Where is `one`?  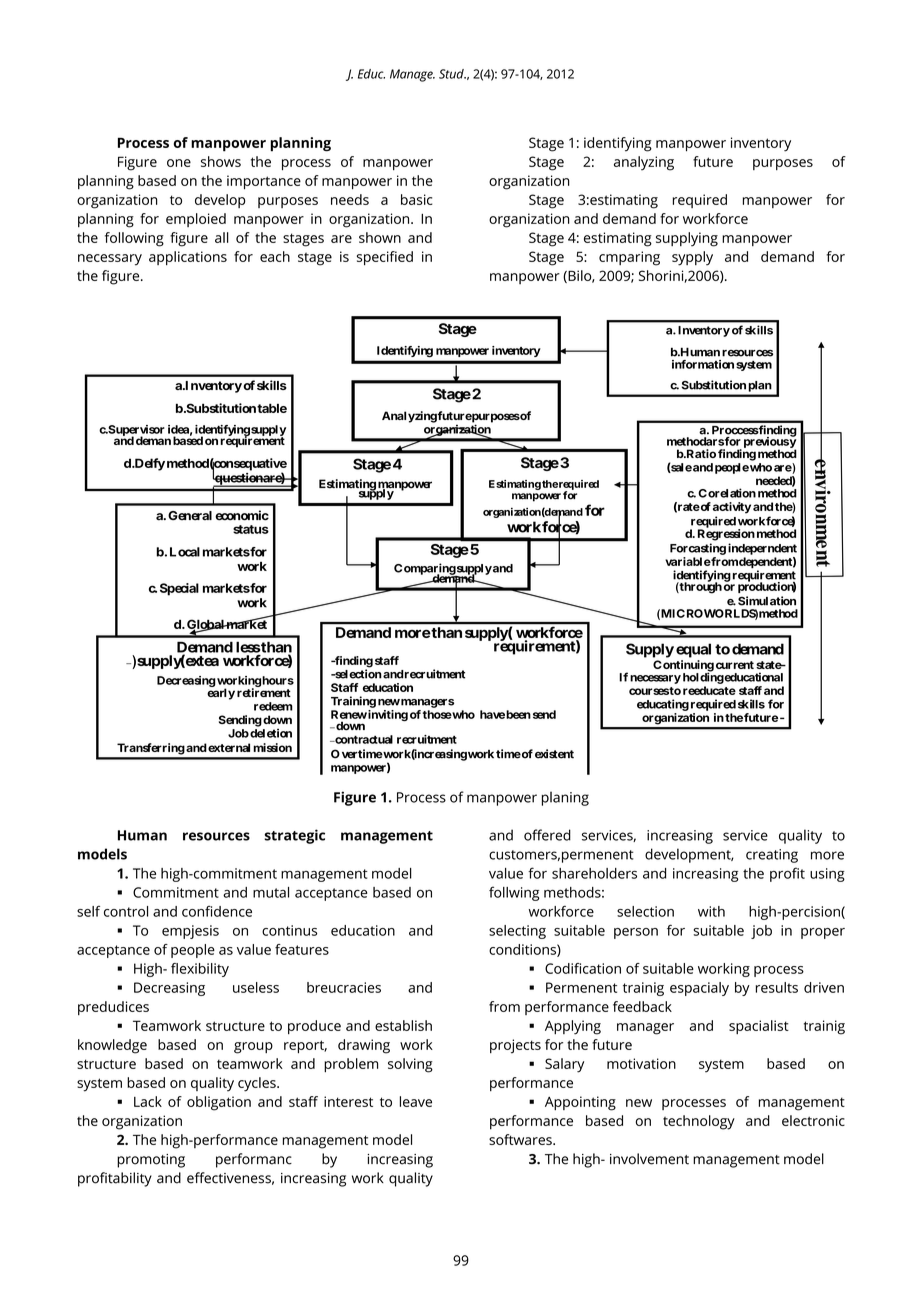
one is located at coordinates (179, 163).
